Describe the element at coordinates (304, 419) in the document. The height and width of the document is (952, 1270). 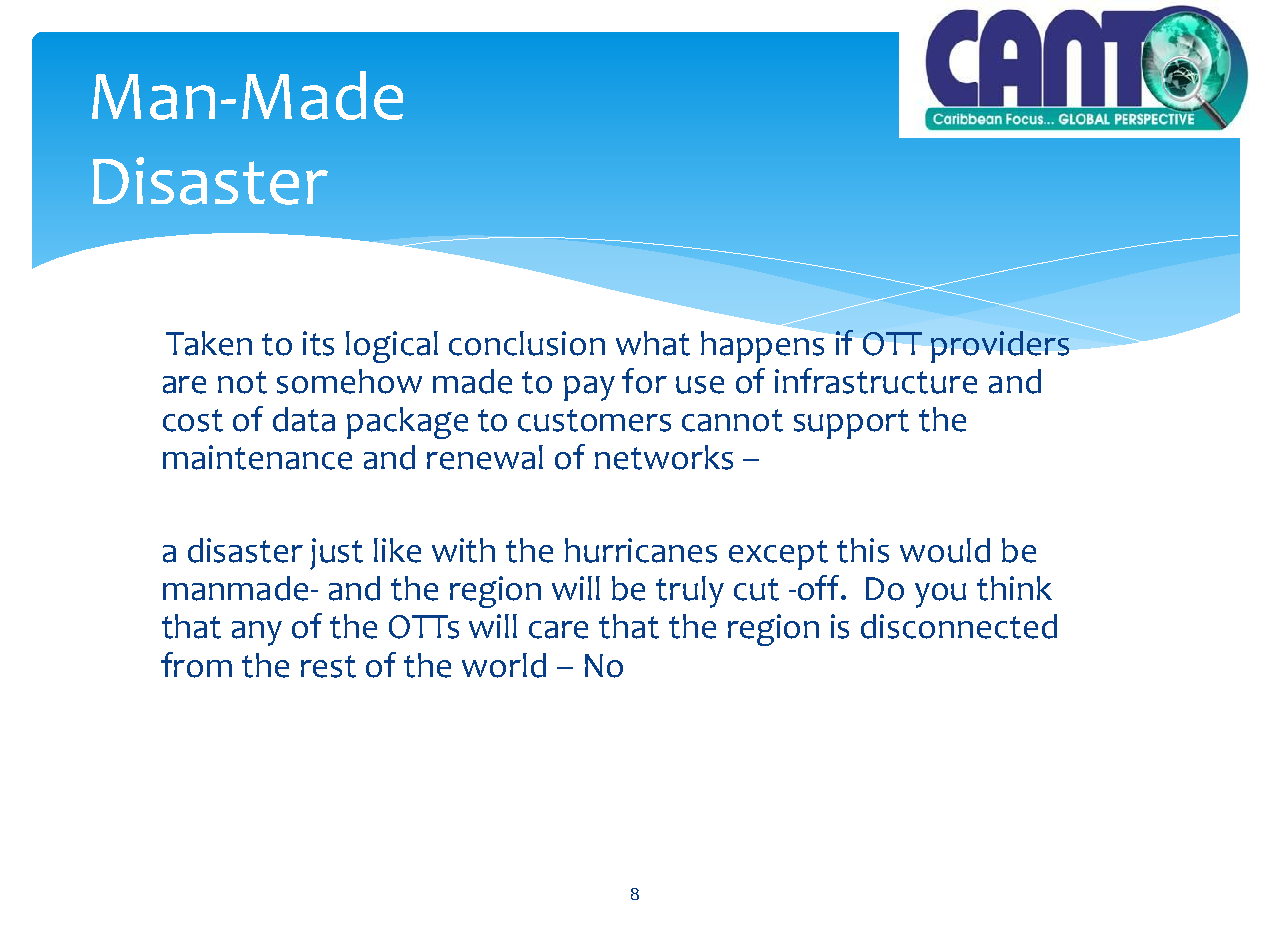
I see `data` at that location.
